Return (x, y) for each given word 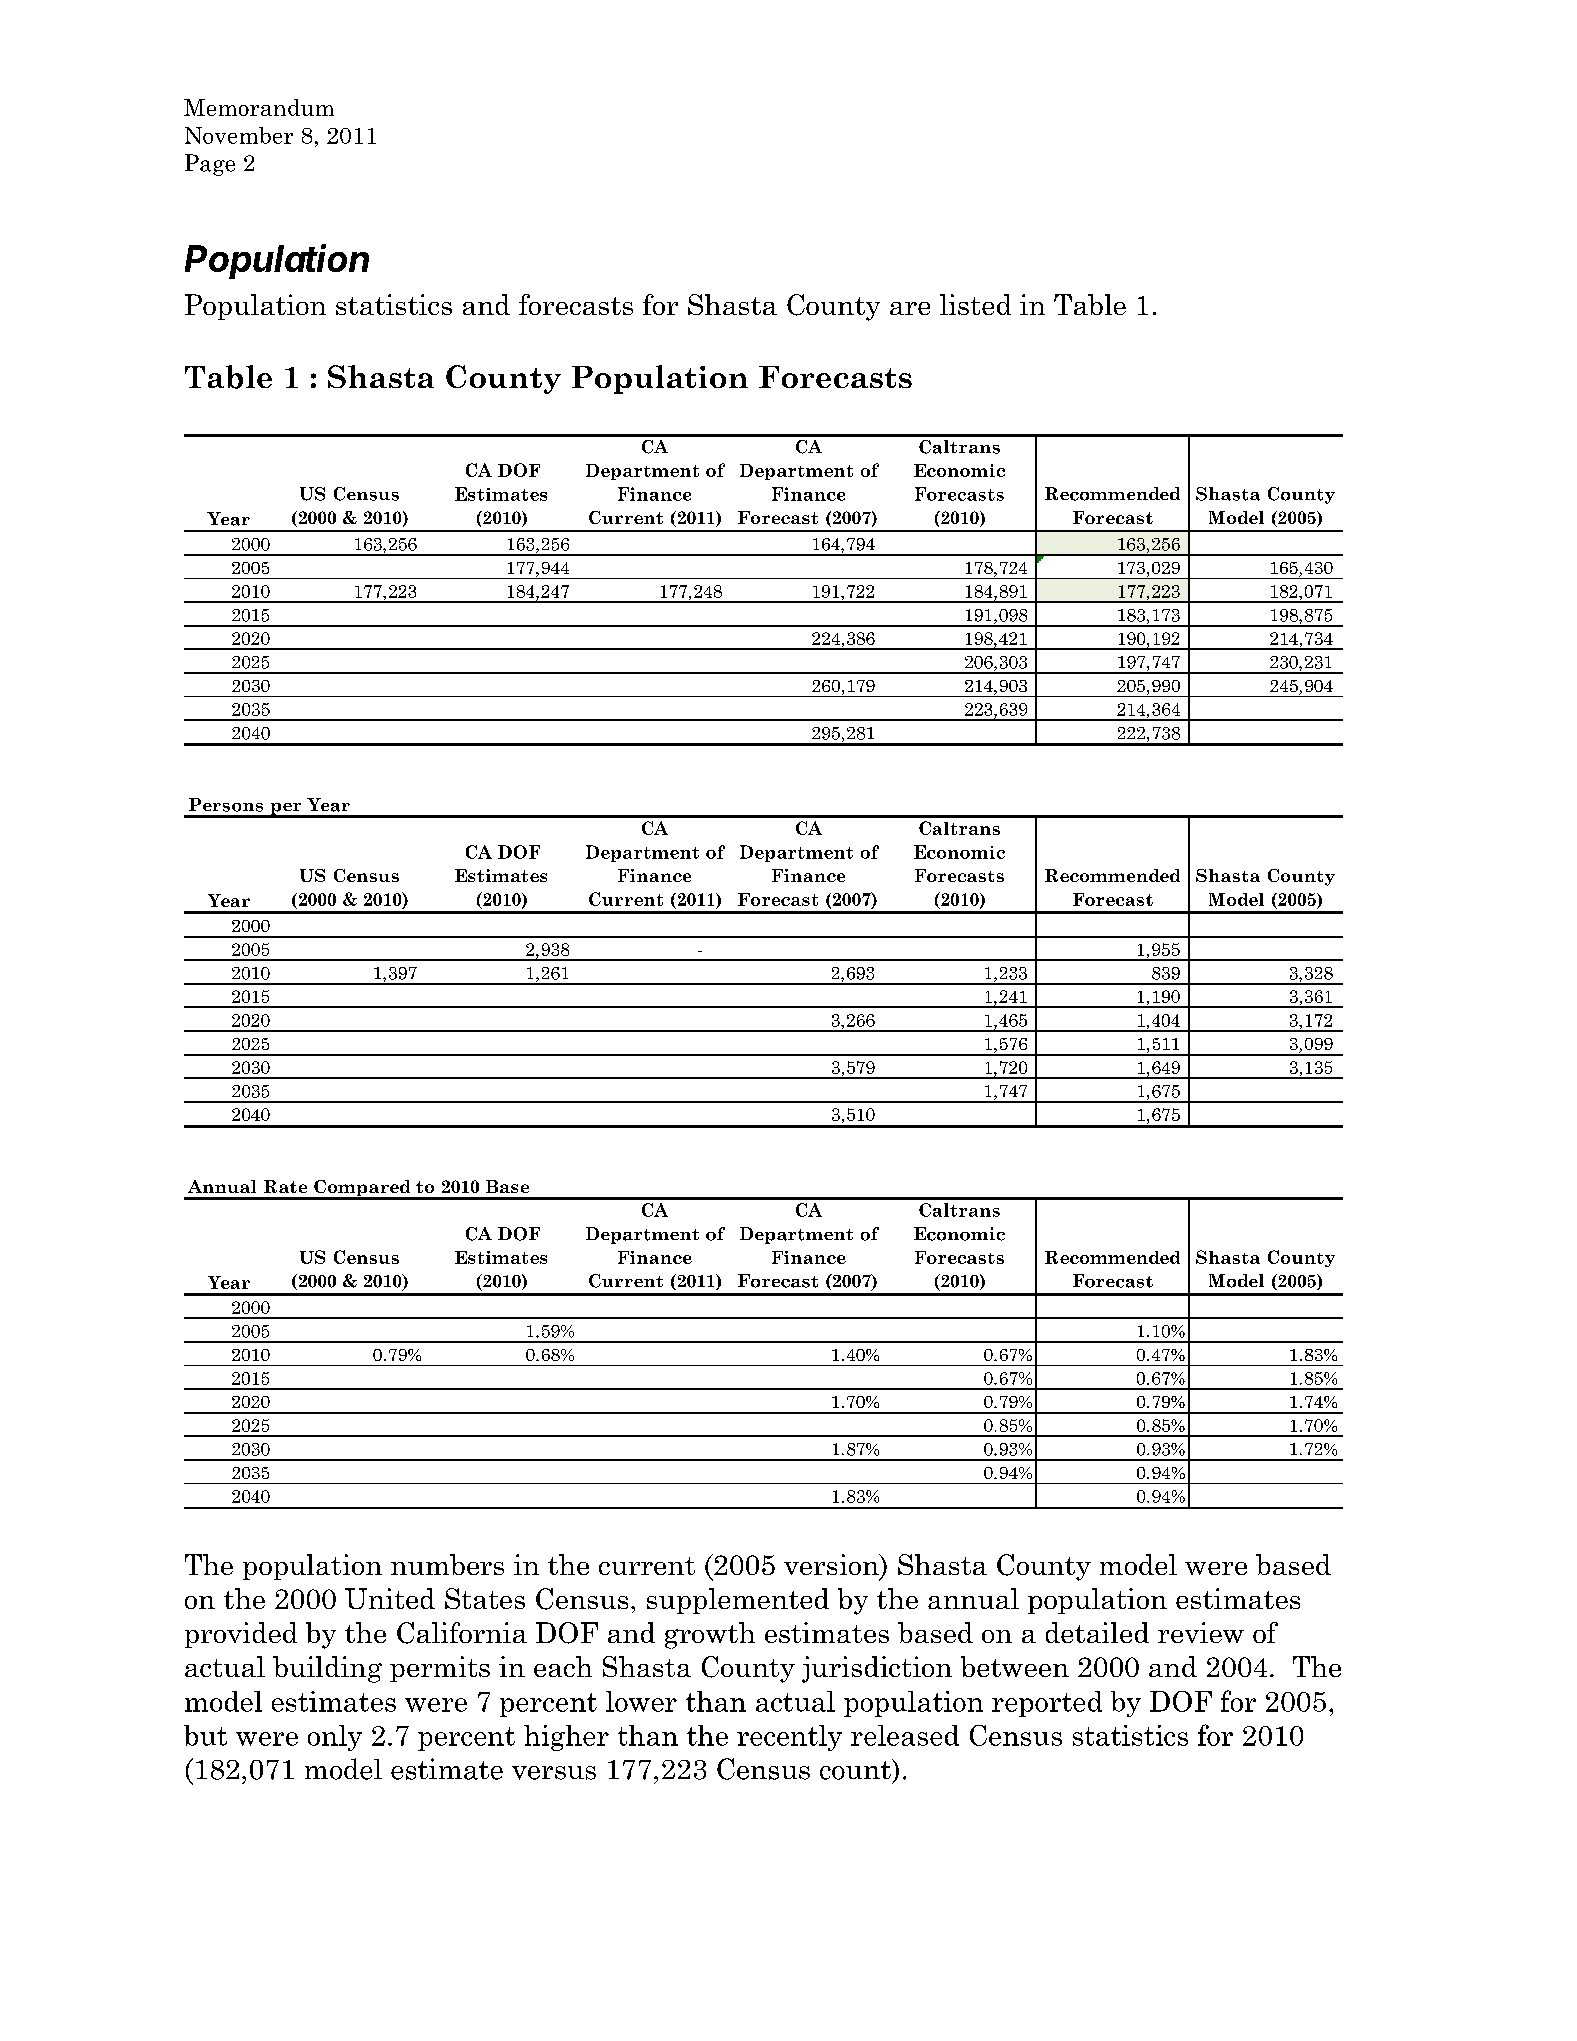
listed (975, 304)
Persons (226, 805)
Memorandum (259, 107)
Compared (362, 1189)
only (335, 1738)
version (832, 1564)
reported (1047, 1704)
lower (641, 1701)
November (239, 135)
